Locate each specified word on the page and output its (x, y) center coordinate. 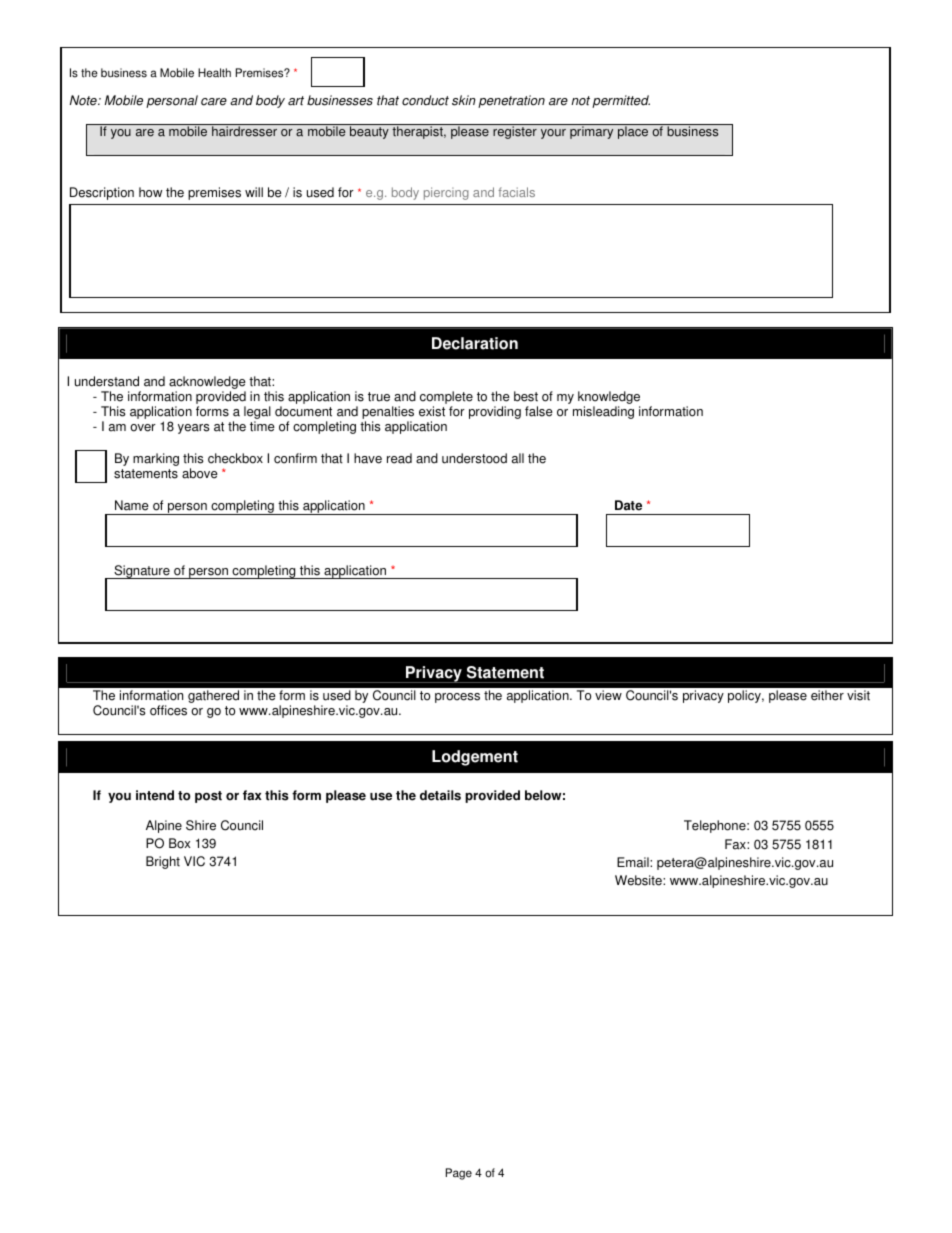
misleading (603, 412)
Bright (163, 862)
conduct (425, 100)
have (368, 458)
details (440, 795)
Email (634, 862)
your (553, 134)
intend (155, 795)
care (214, 102)
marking (156, 459)
